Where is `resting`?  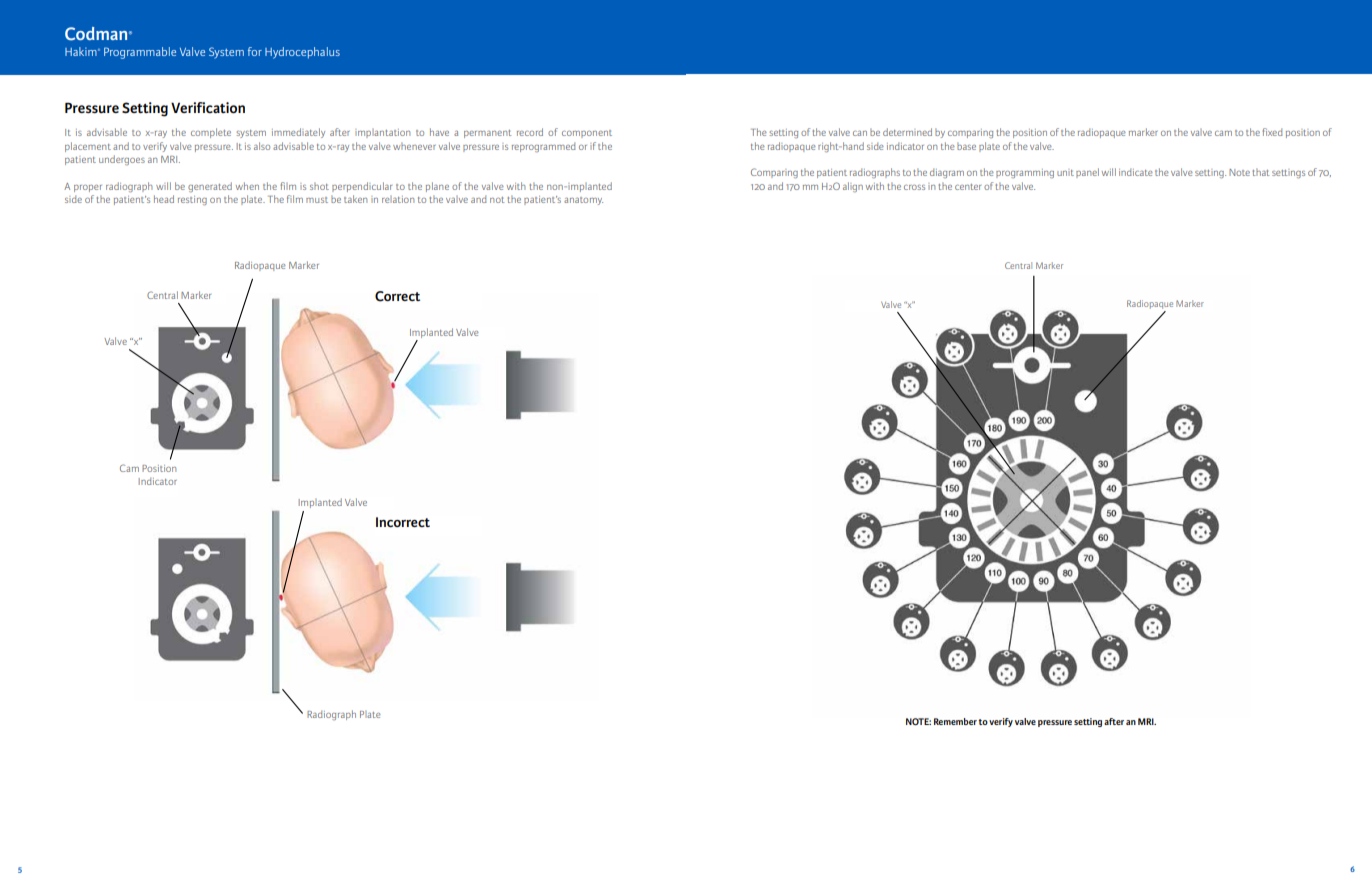
resting is located at coordinates (192, 200).
